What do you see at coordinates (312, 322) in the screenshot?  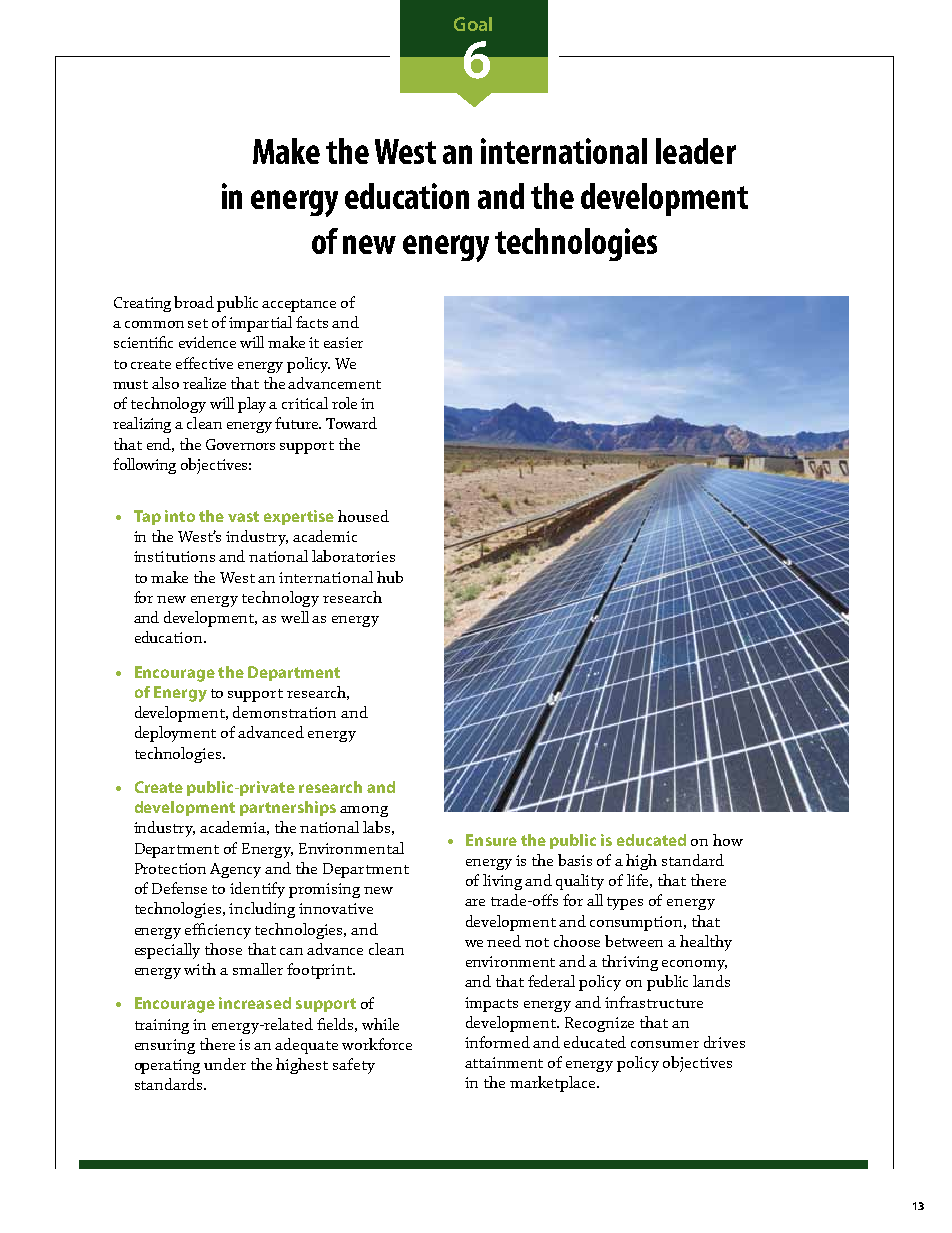 I see `facts` at bounding box center [312, 322].
